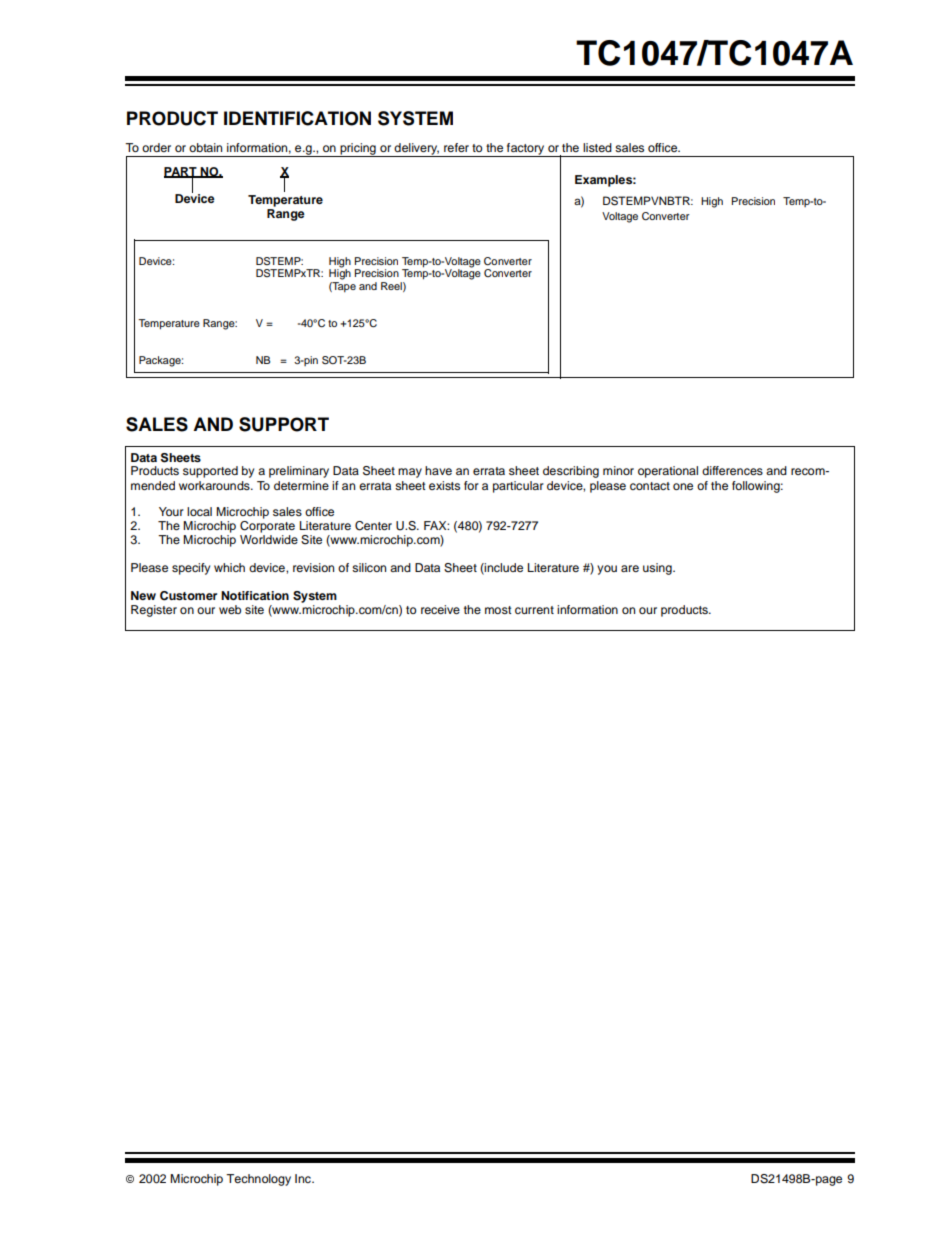 This screenshot has height=1233, width=952. Describe the element at coordinates (440, 609) in the screenshot. I see `receive` at that location.
